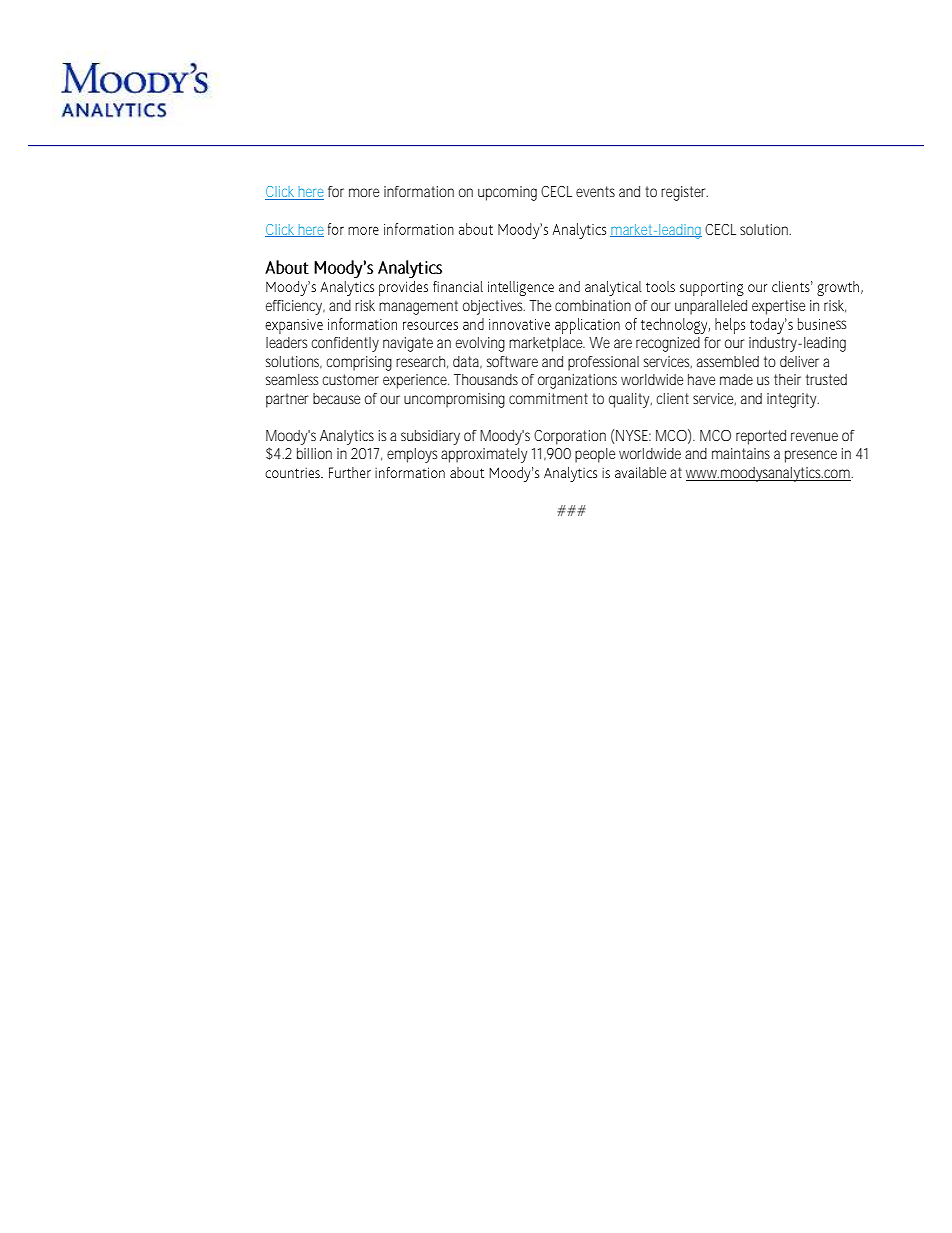  Describe the element at coordinates (668, 344) in the screenshot. I see `recognized` at that location.
